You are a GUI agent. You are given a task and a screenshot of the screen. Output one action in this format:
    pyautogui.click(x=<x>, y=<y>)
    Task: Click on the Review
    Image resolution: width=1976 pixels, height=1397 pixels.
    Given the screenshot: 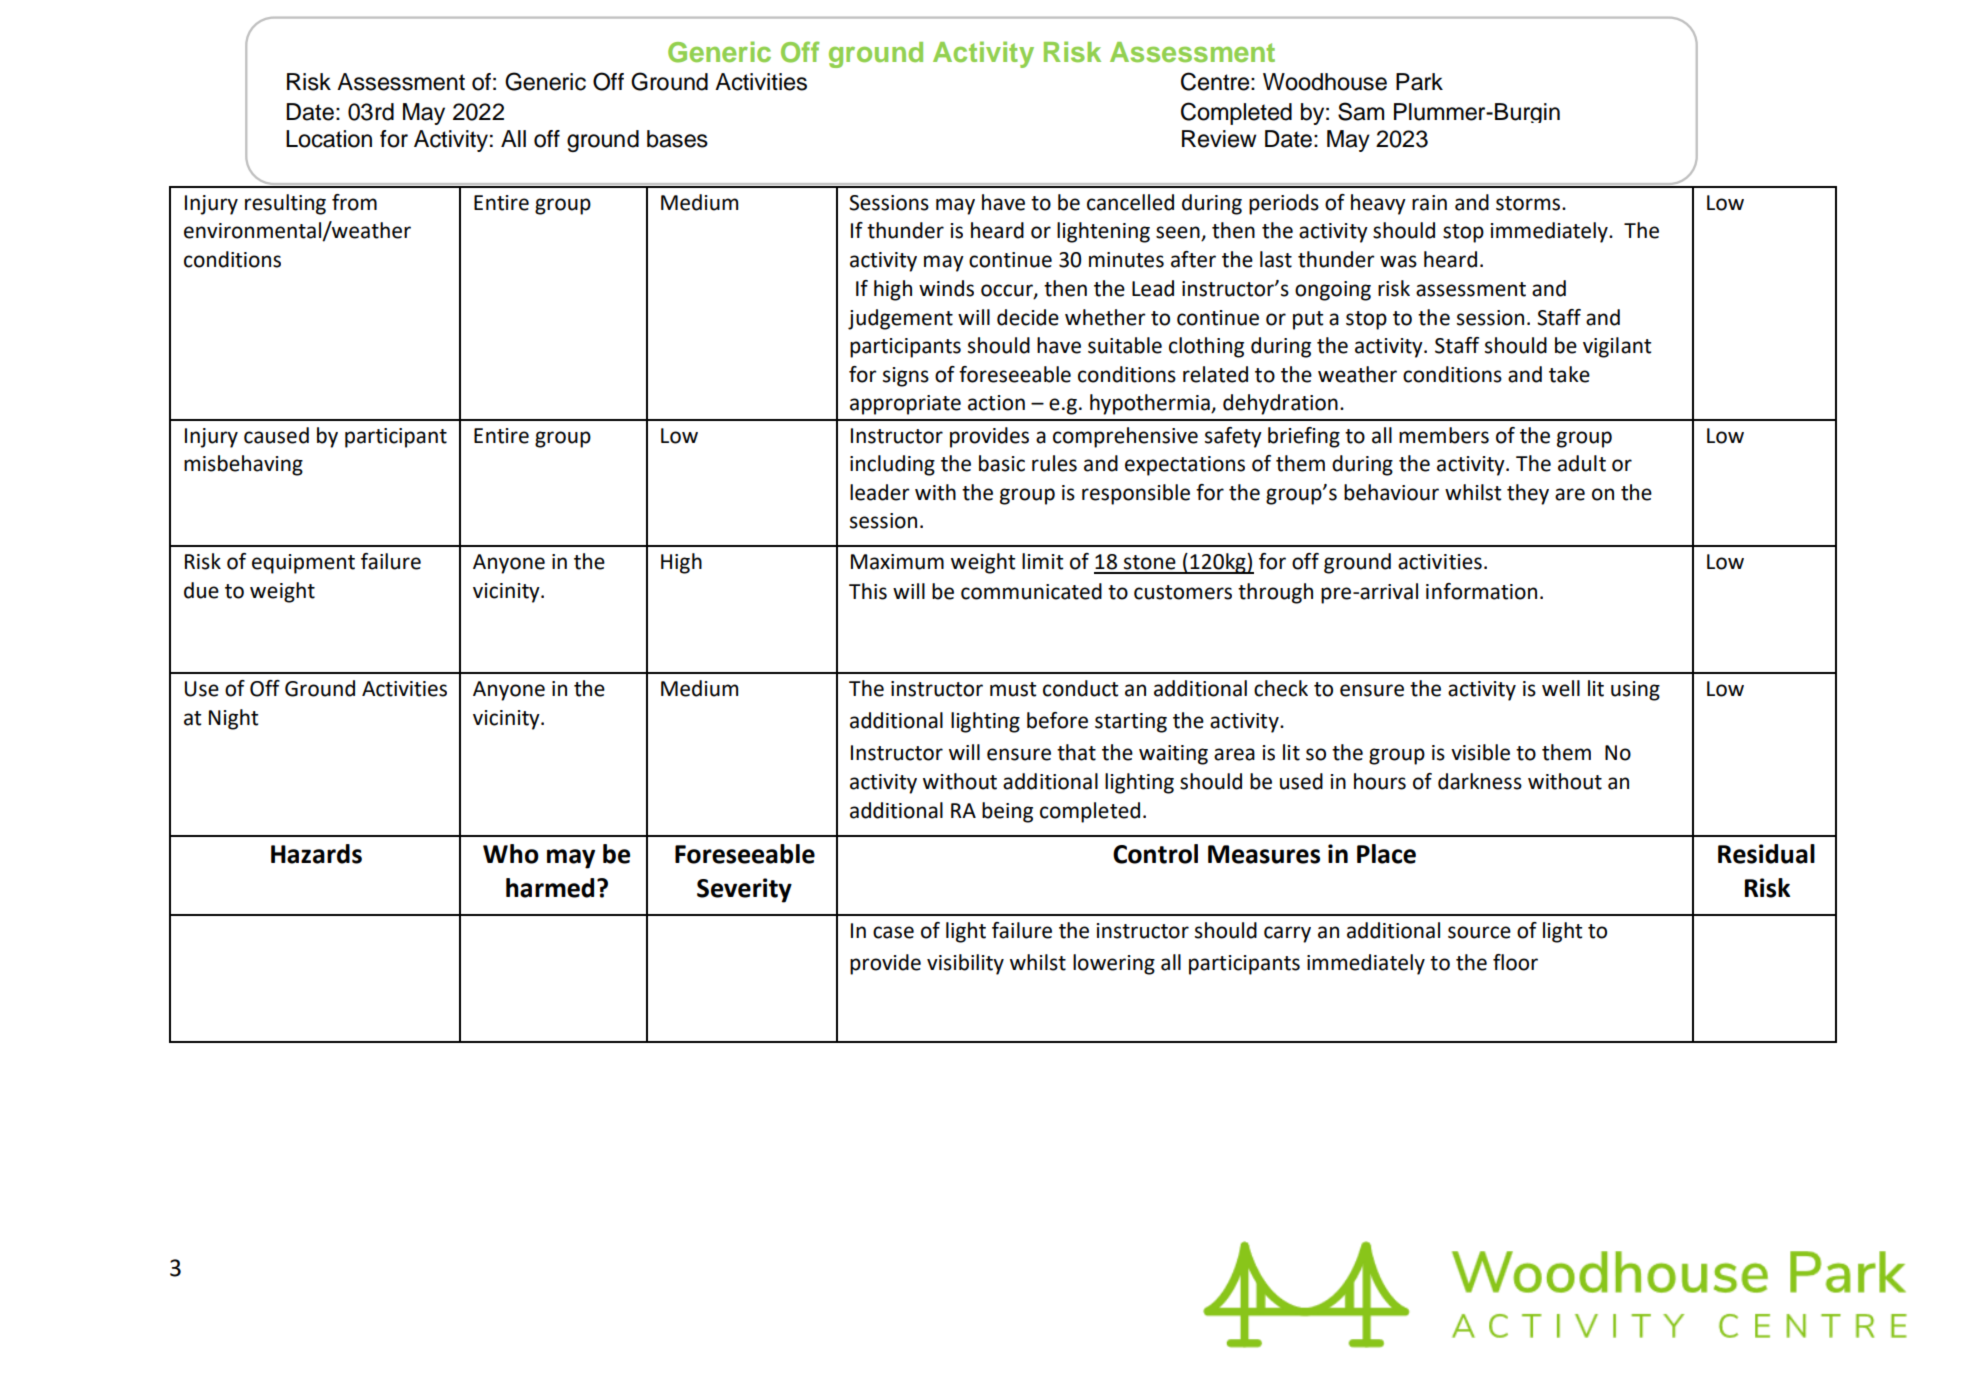 What is the action you would take?
    pyautogui.click(x=1219, y=139)
